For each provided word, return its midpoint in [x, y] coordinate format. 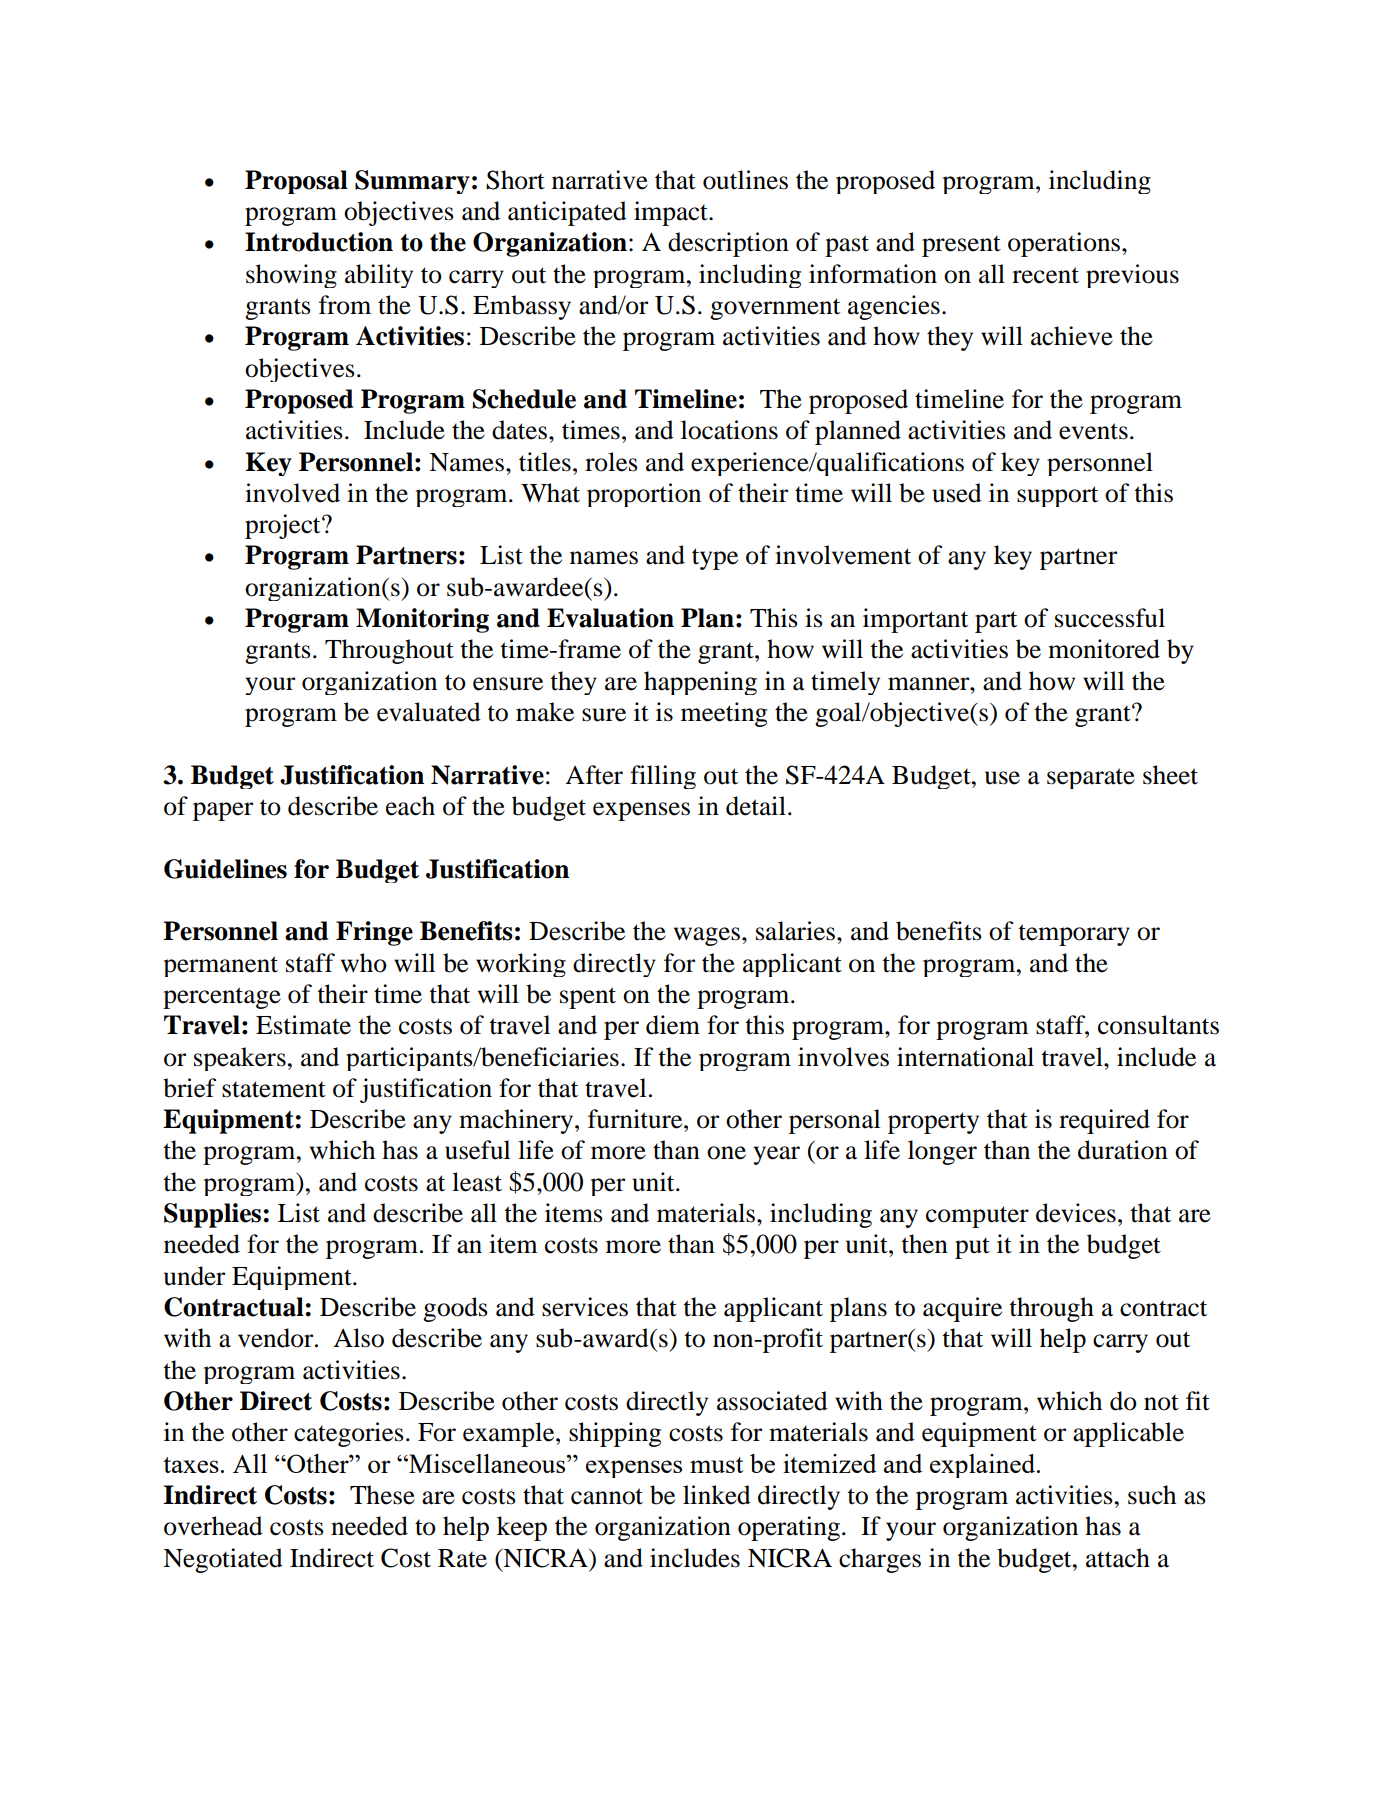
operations [1065, 244]
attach [1118, 1558]
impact [672, 213]
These [382, 1495]
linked [717, 1495]
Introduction [319, 242]
